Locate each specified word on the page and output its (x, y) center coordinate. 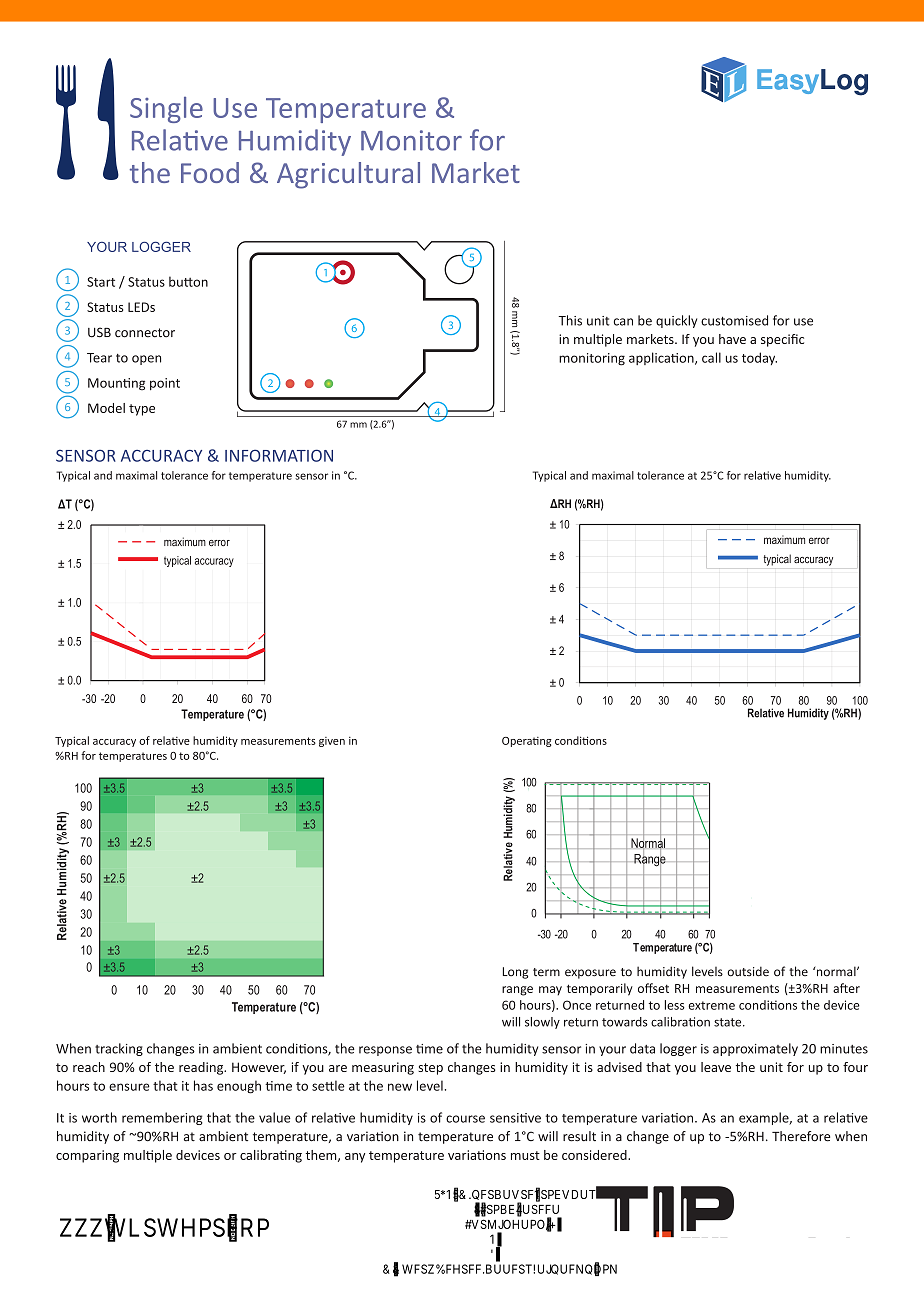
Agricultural (348, 175)
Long (515, 973)
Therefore (801, 1136)
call (711, 357)
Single (166, 110)
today (759, 358)
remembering (162, 1118)
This (570, 320)
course (465, 1119)
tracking (119, 1049)
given (332, 742)
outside (748, 971)
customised (734, 320)
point (165, 384)
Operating (527, 742)
